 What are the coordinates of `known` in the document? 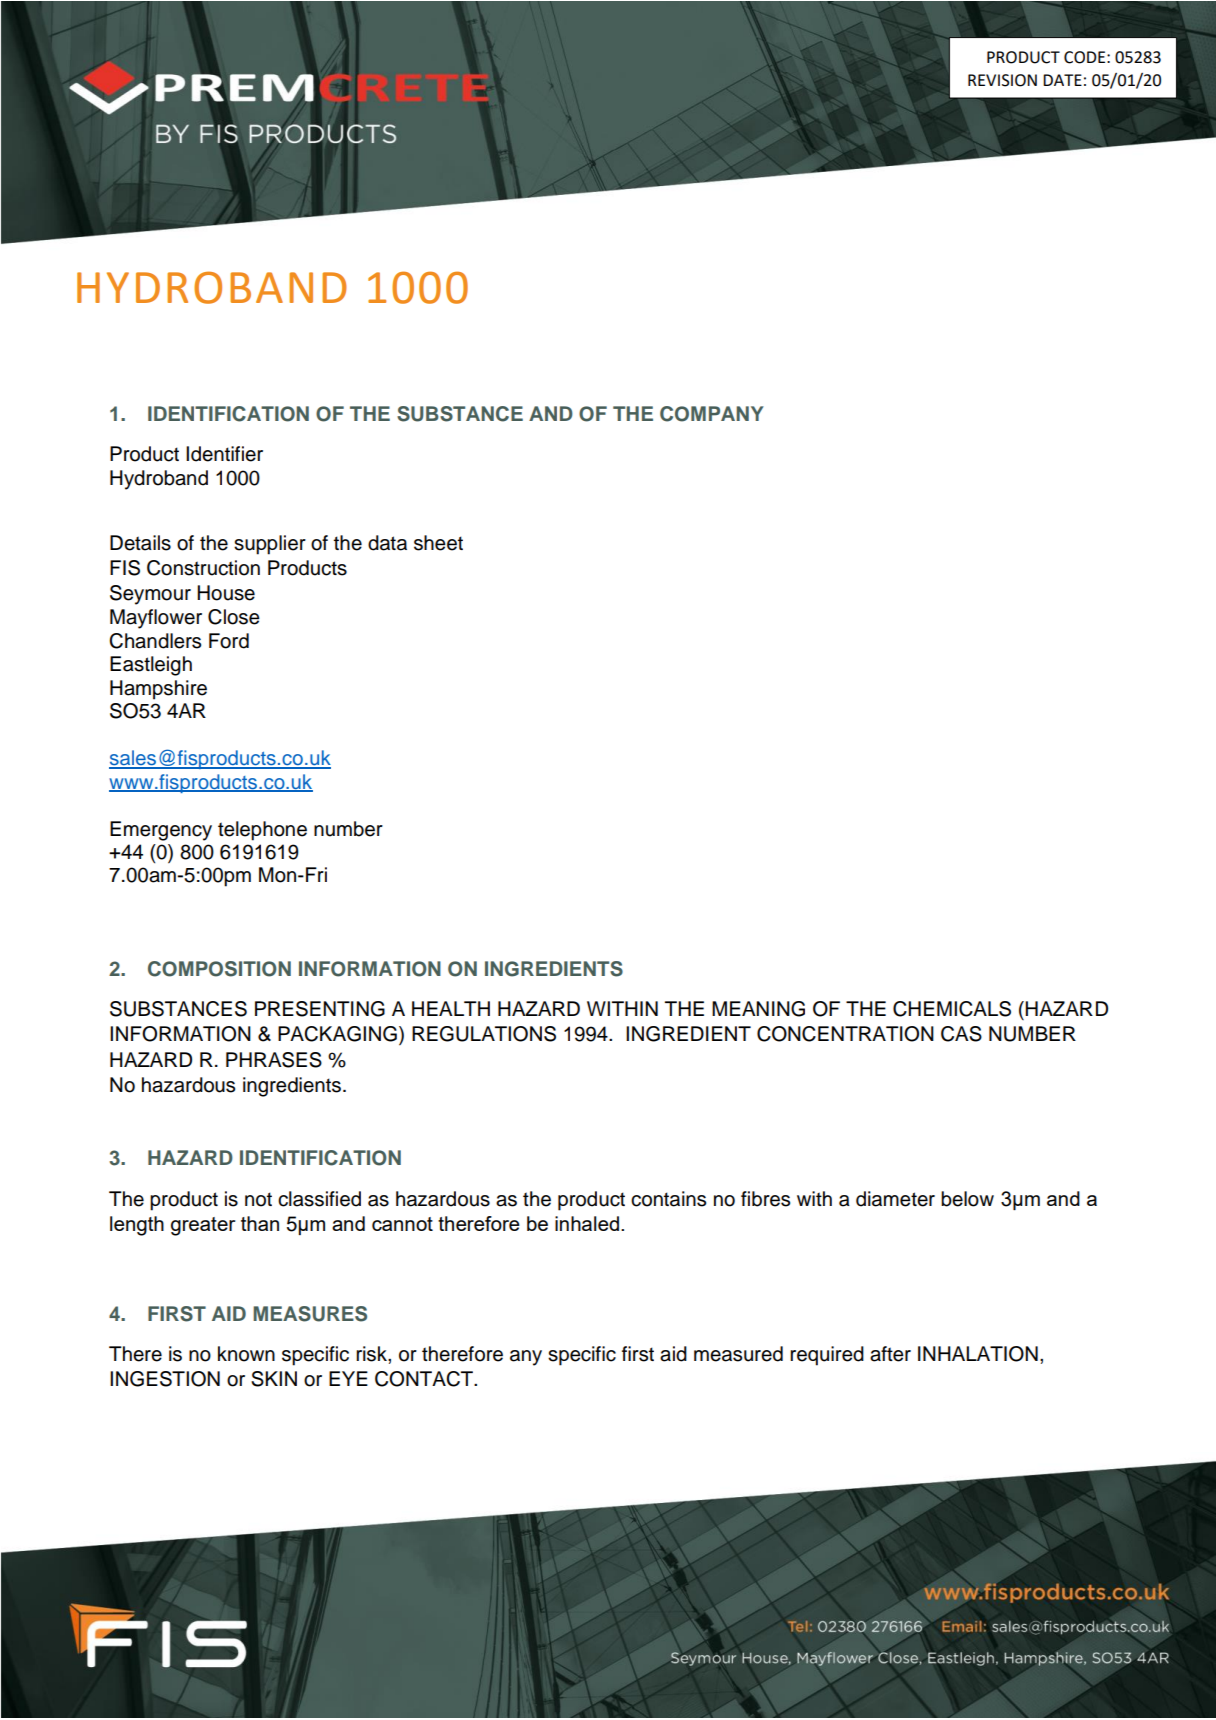 It's located at (246, 1354).
